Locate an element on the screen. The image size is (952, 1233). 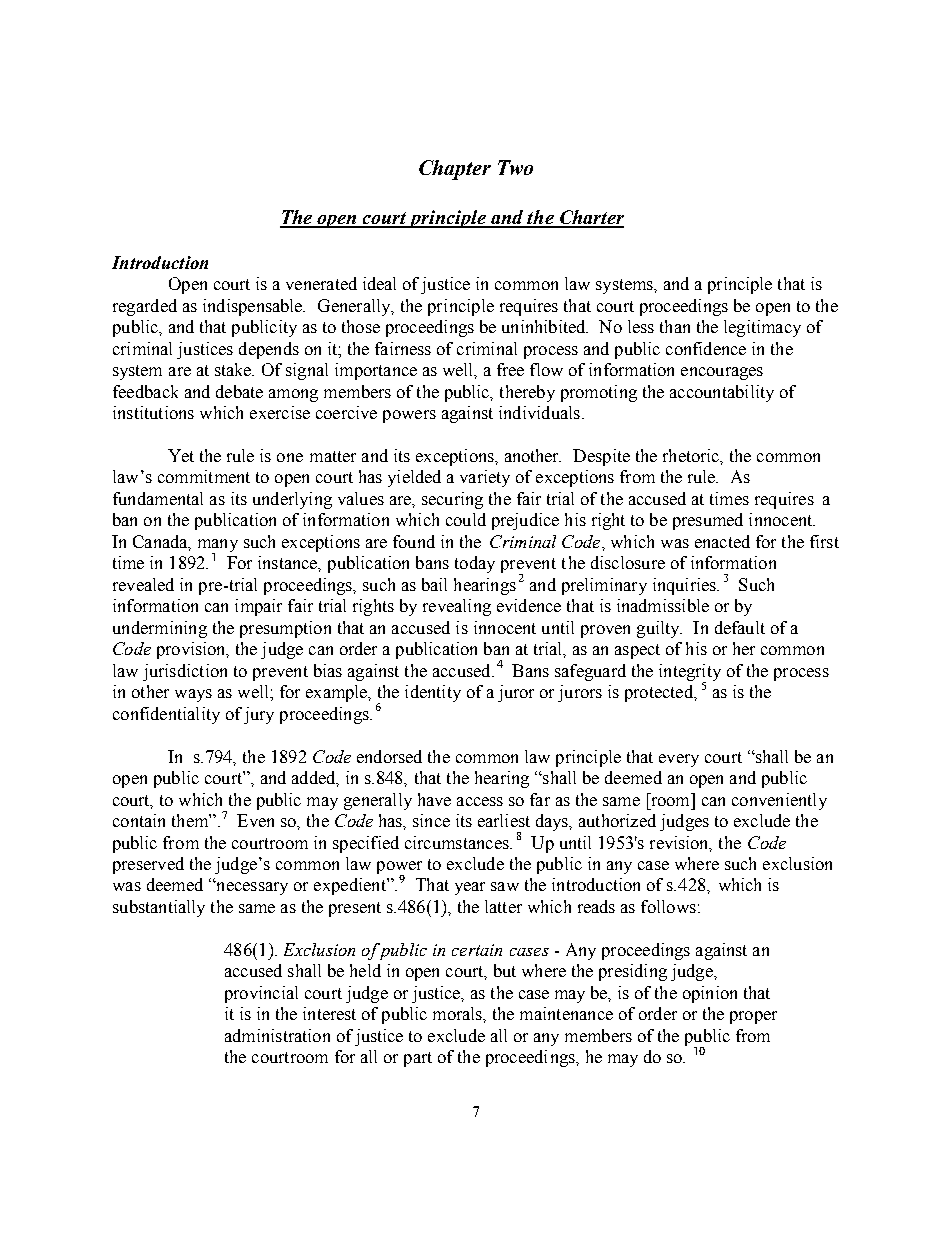
Chapter is located at coordinates (455, 170).
